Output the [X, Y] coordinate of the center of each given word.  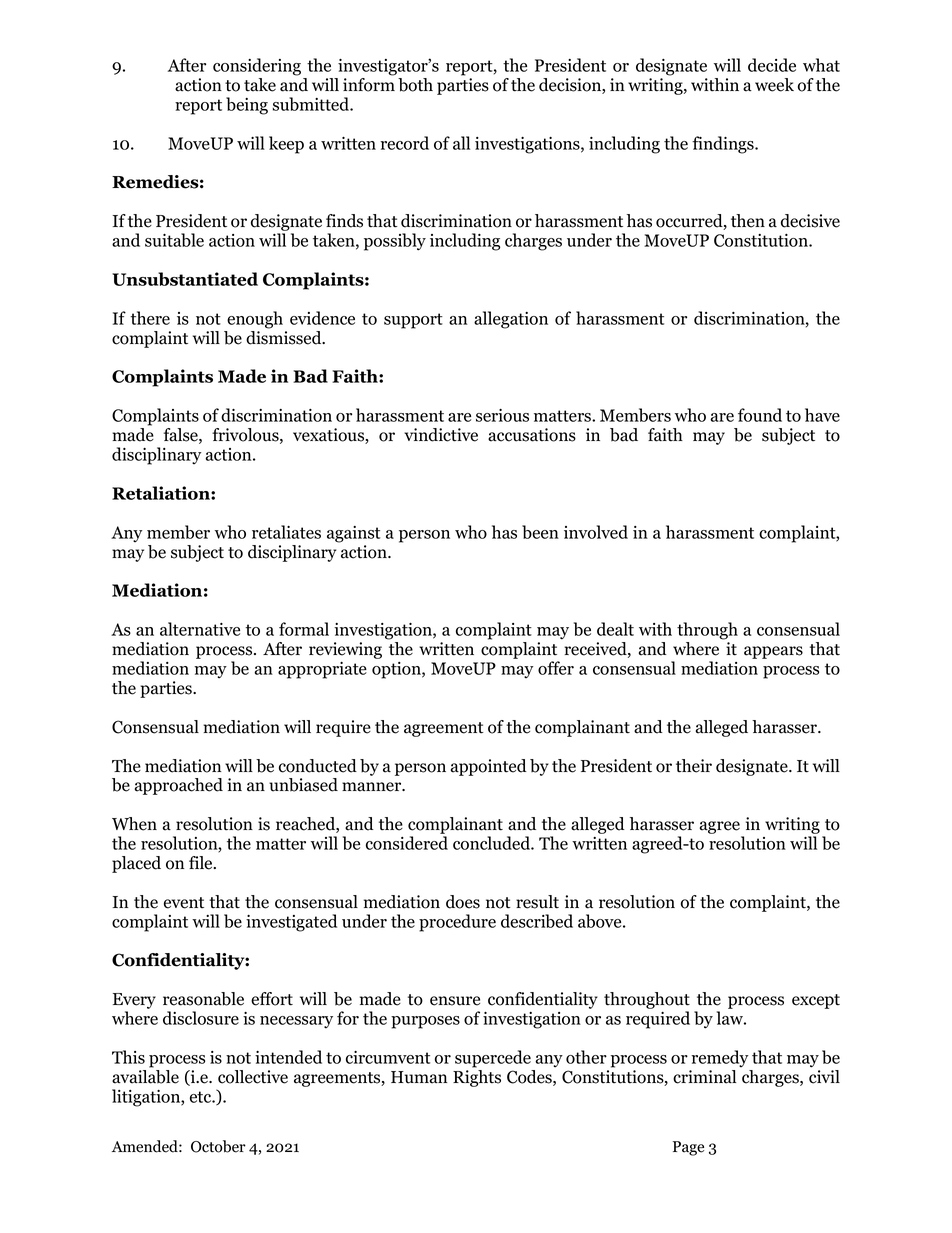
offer [556, 668]
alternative [200, 629]
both [415, 85]
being [247, 106]
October [218, 1146]
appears [773, 652]
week [774, 85]
